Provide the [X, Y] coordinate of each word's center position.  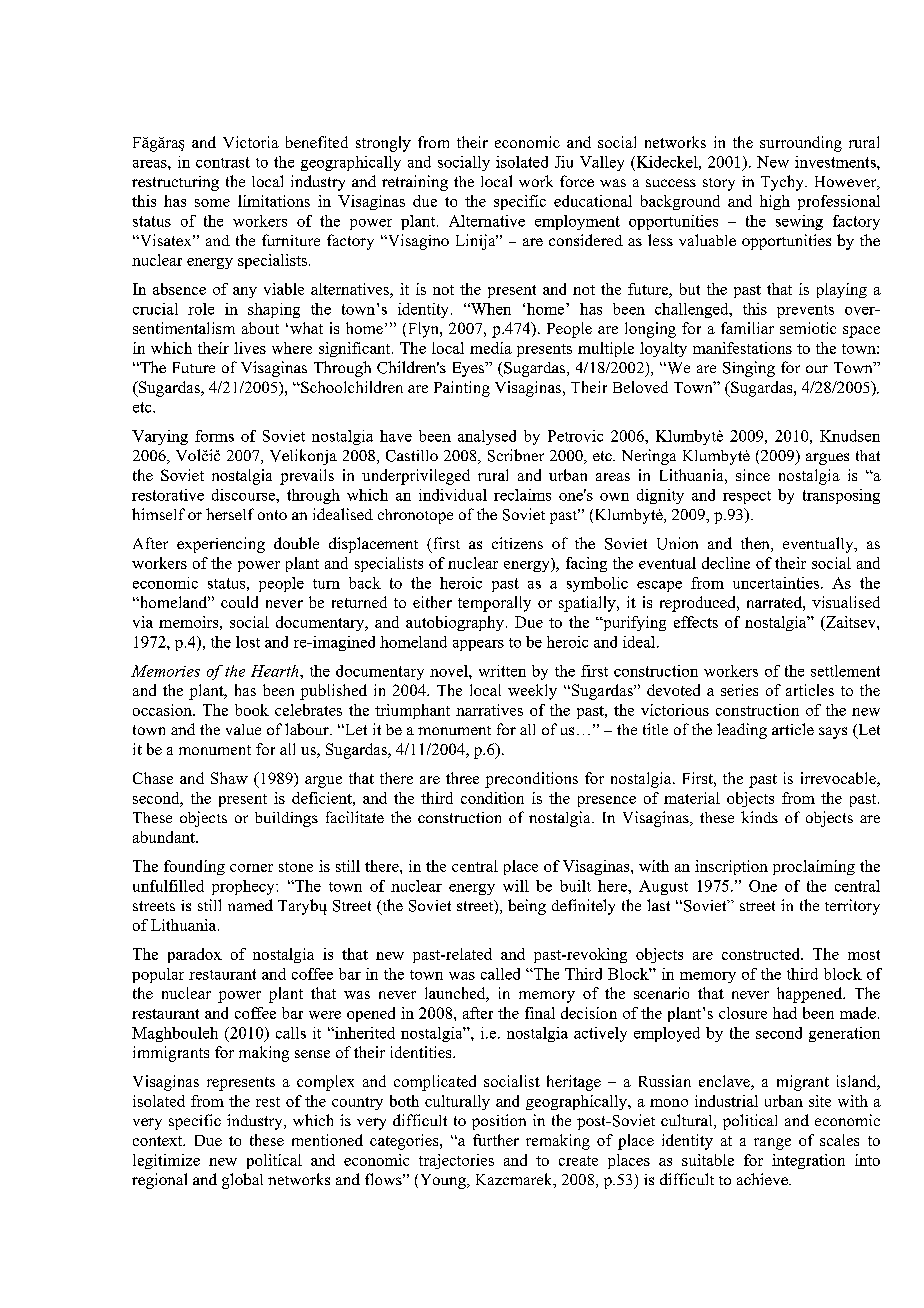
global [242, 1181]
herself [230, 514]
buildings [286, 819]
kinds [759, 817]
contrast [223, 162]
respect [747, 497]
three [462, 778]
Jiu [564, 162]
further [496, 1140]
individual [453, 495]
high [775, 202]
